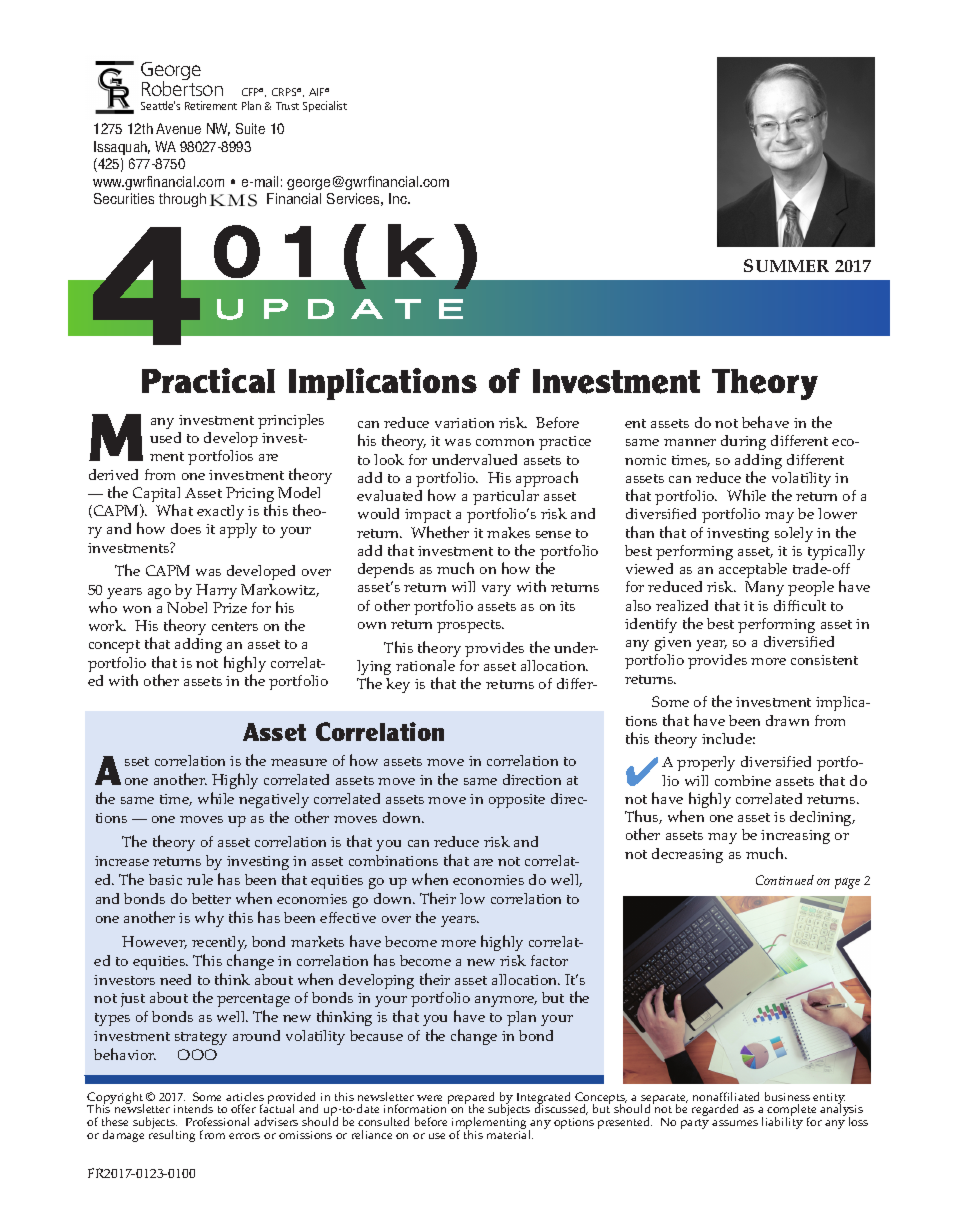 This document has width=958, height=1232. Describe the element at coordinates (470, 626) in the document. I see `prospects` at that location.
